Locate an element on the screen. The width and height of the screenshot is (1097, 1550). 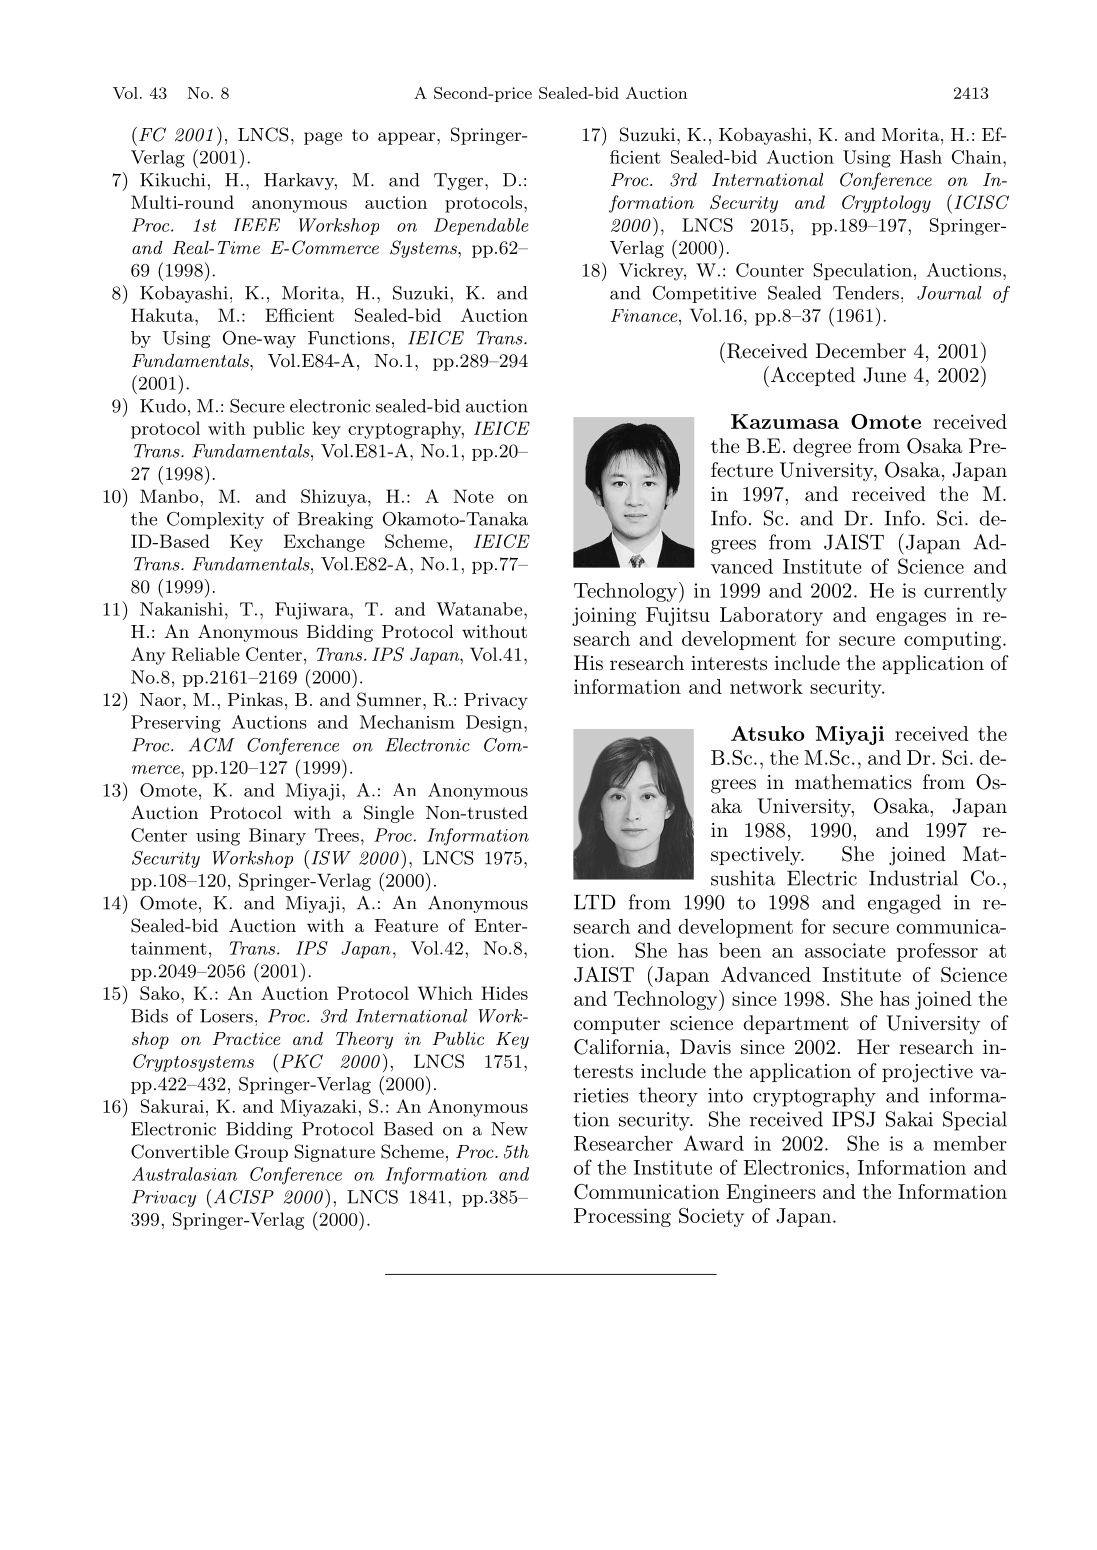
Group is located at coordinates (261, 1153).
